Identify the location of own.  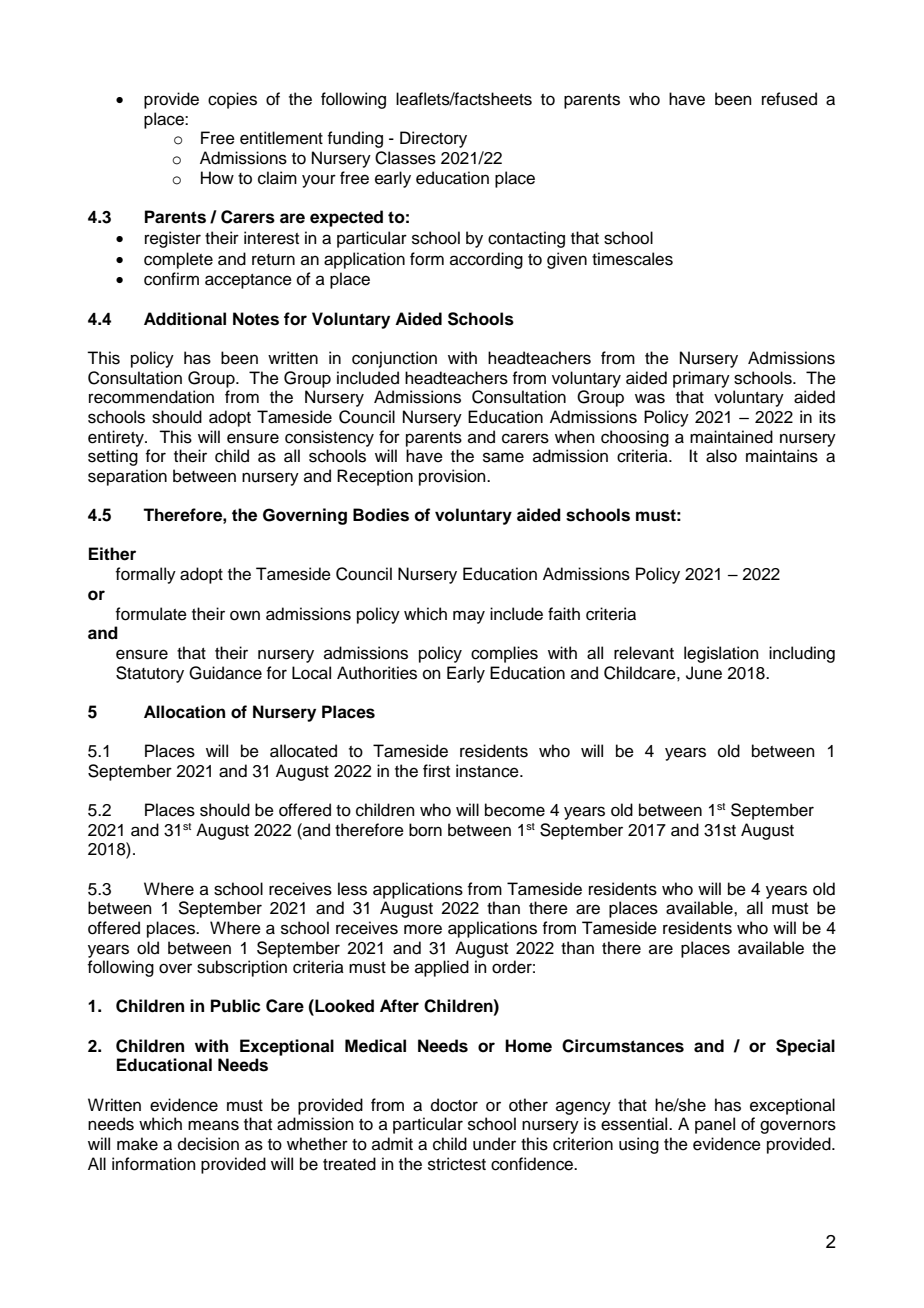
(245, 615).
